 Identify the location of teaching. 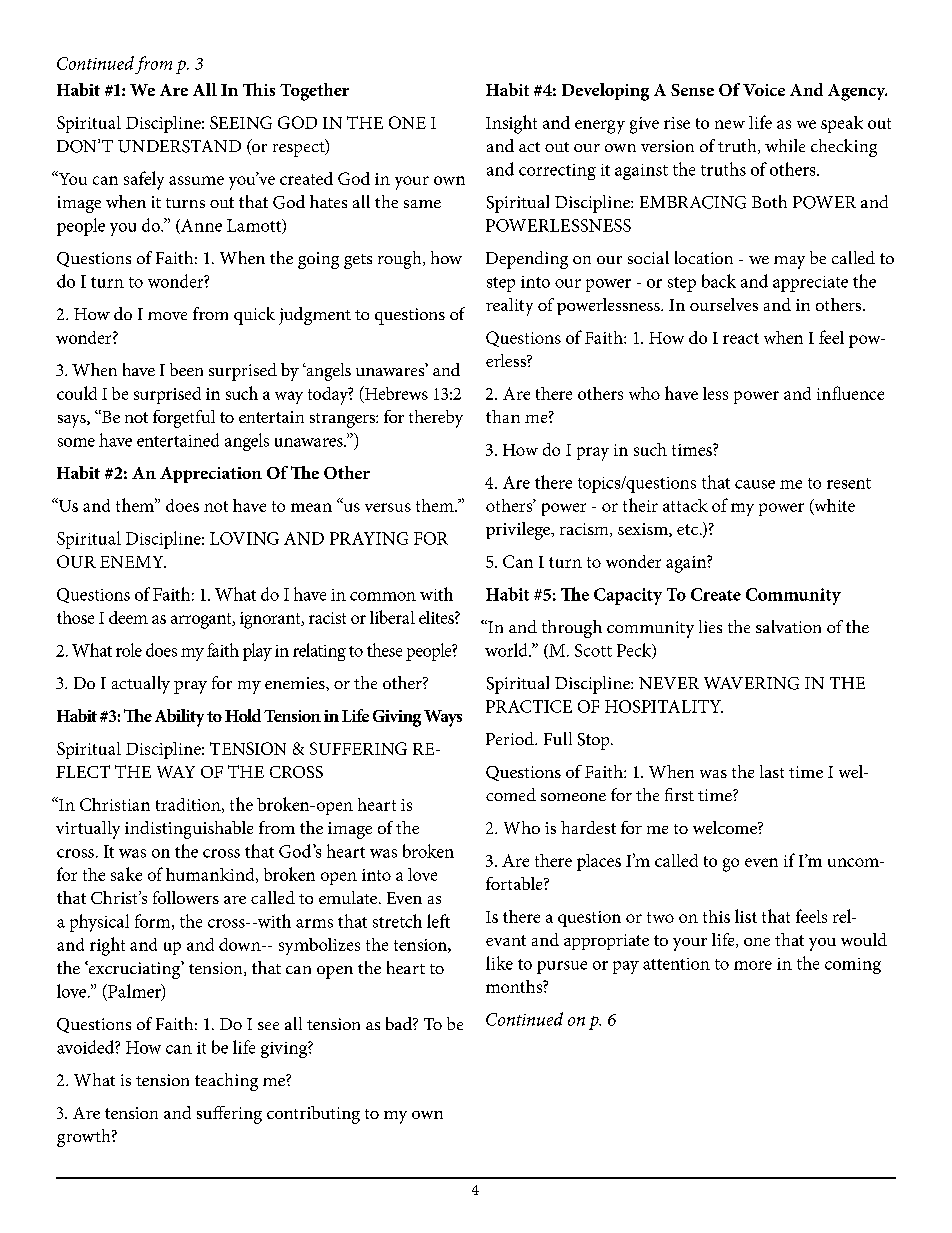
(226, 1082).
